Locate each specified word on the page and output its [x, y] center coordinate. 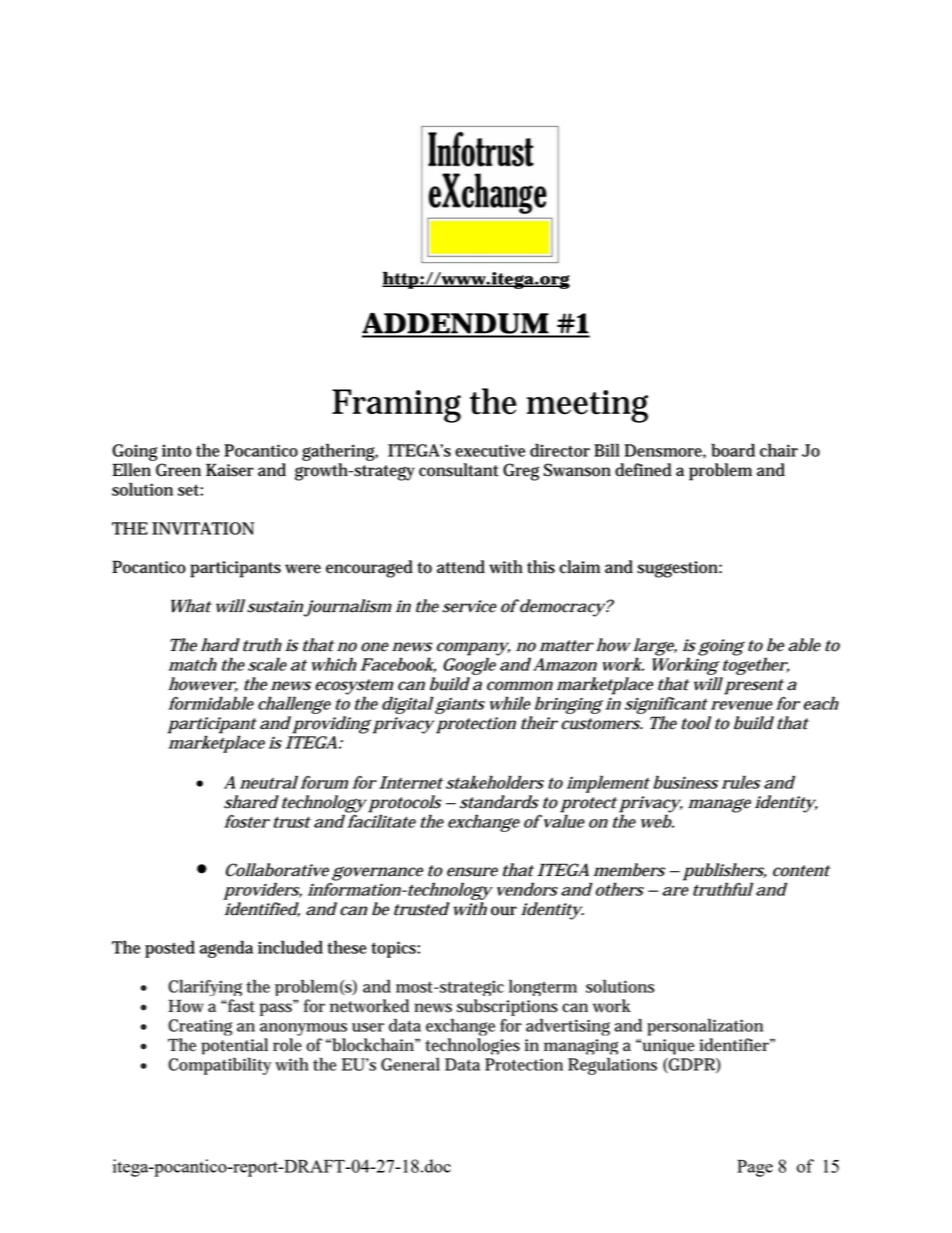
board [733, 450]
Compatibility [219, 1066]
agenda [226, 949]
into [176, 450]
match [192, 664]
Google [471, 665]
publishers [724, 873]
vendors [527, 889]
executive [490, 450]
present [754, 688]
